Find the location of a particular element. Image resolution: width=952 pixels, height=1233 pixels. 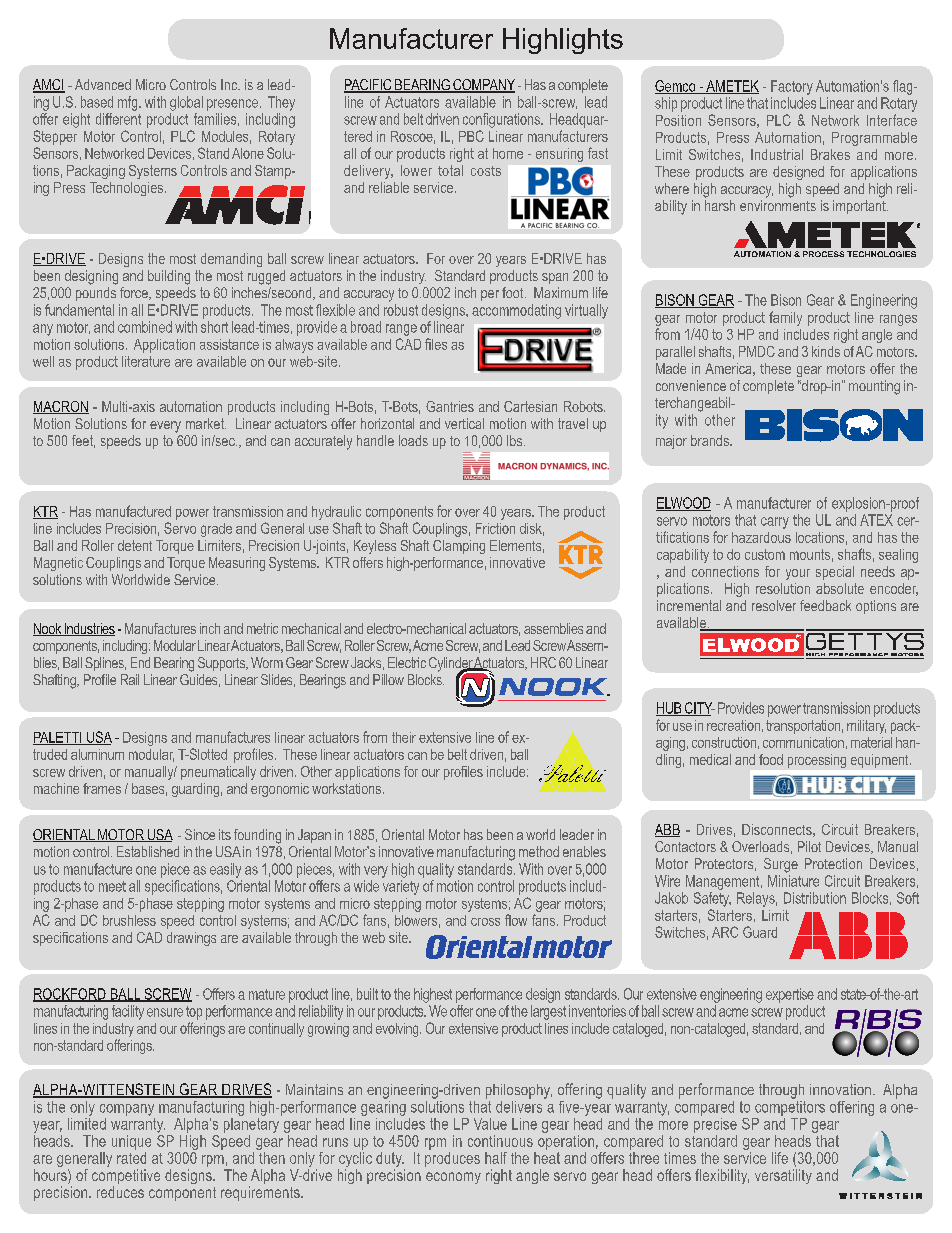

mfg is located at coordinates (129, 103).
